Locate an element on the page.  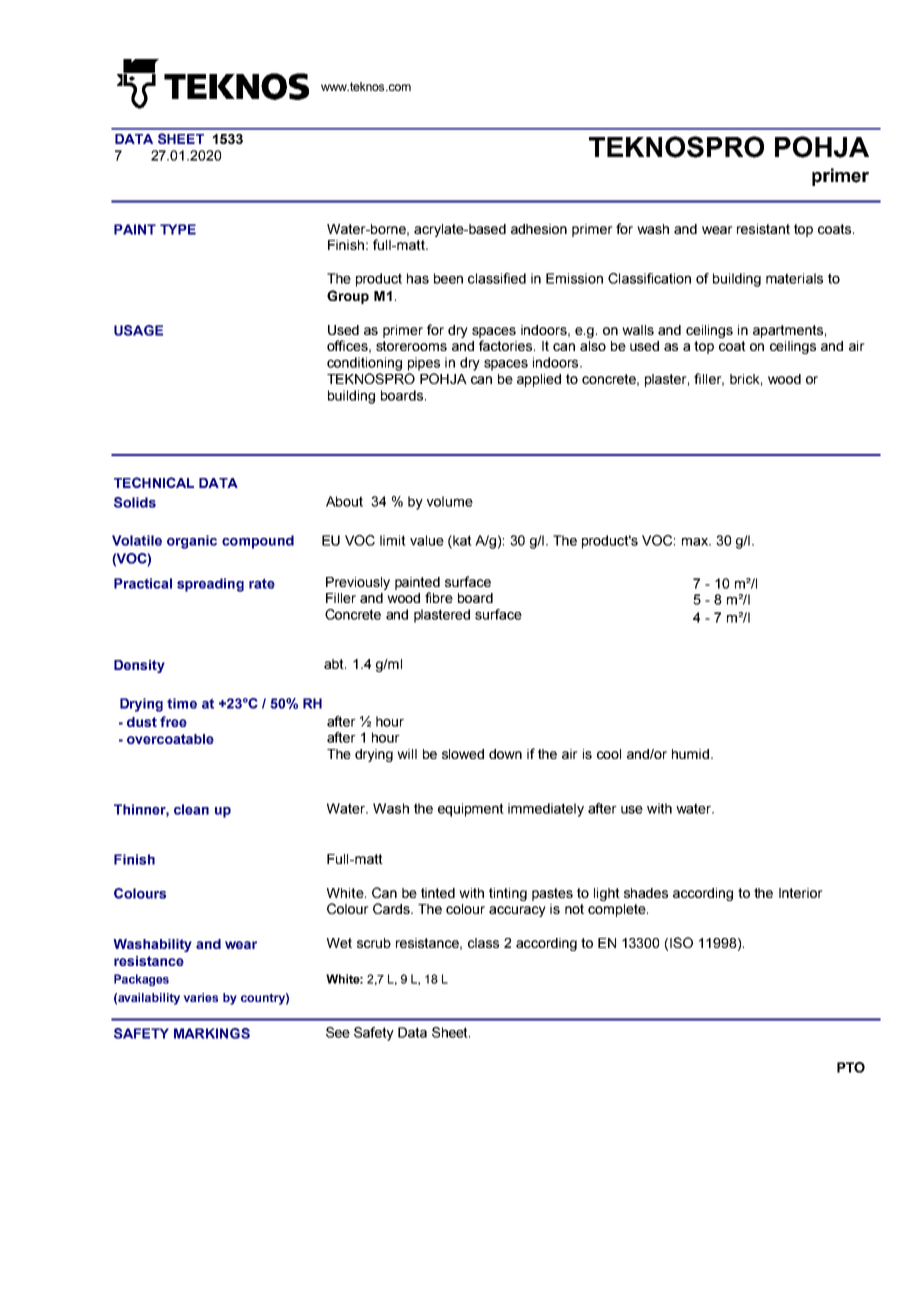
Density is located at coordinates (139, 666).
